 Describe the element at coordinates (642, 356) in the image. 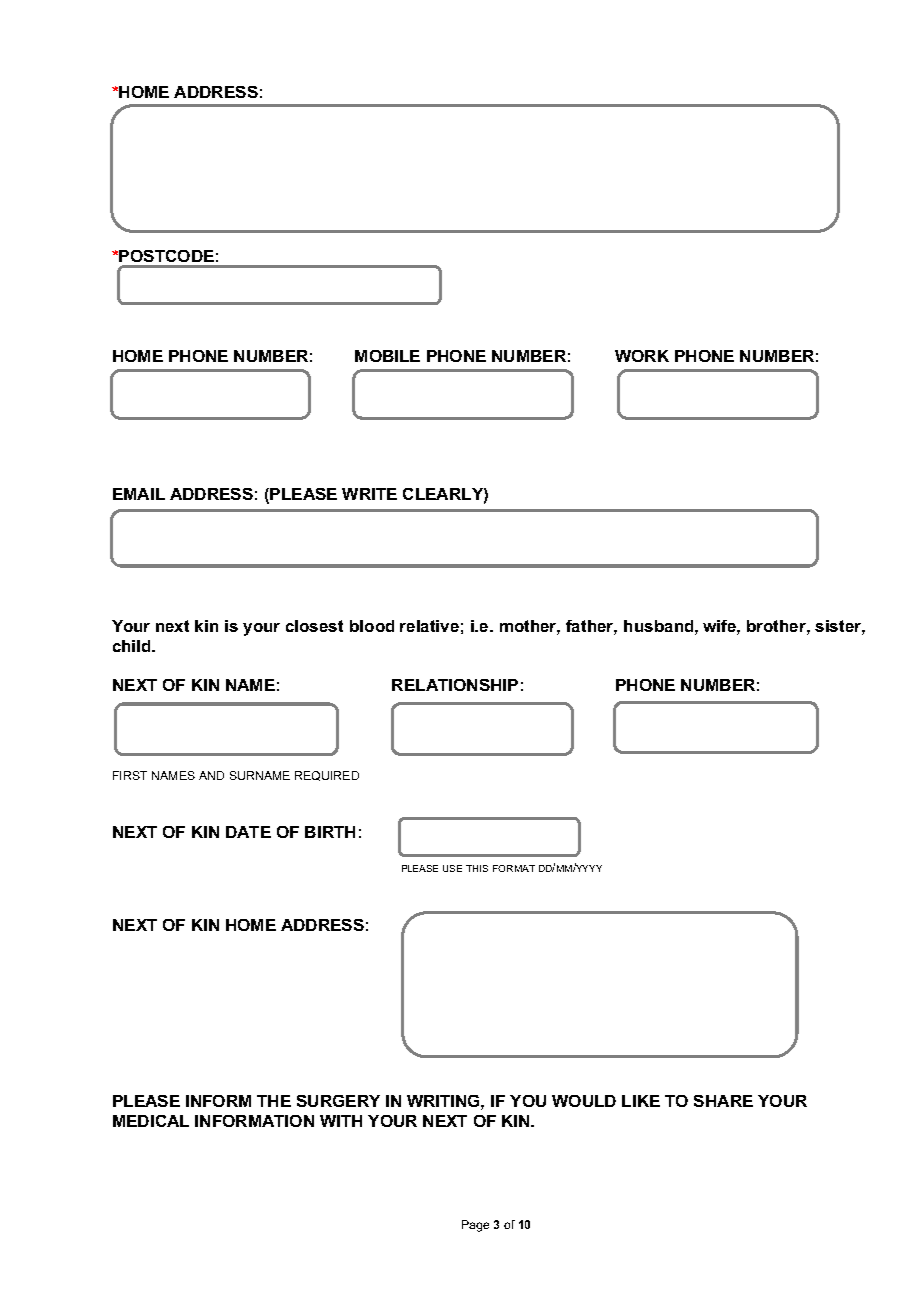

I see `WORK` at that location.
